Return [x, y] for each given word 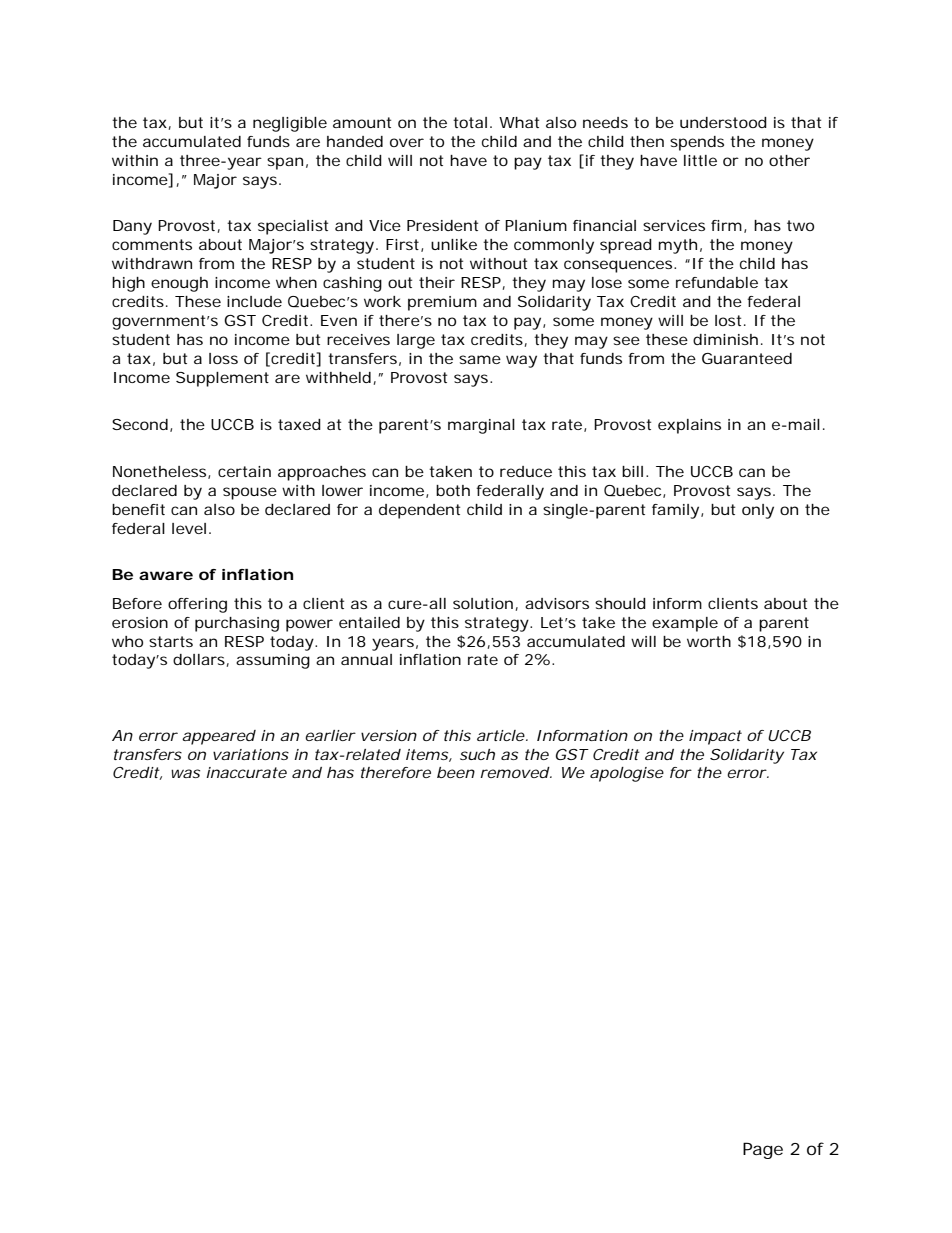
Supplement [222, 379]
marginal [481, 426]
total [470, 122]
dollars [200, 660]
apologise [627, 774]
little [700, 160]
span [285, 163]
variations [251, 754]
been [456, 772]
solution [483, 603]
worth [709, 641]
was [185, 773]
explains [689, 426]
